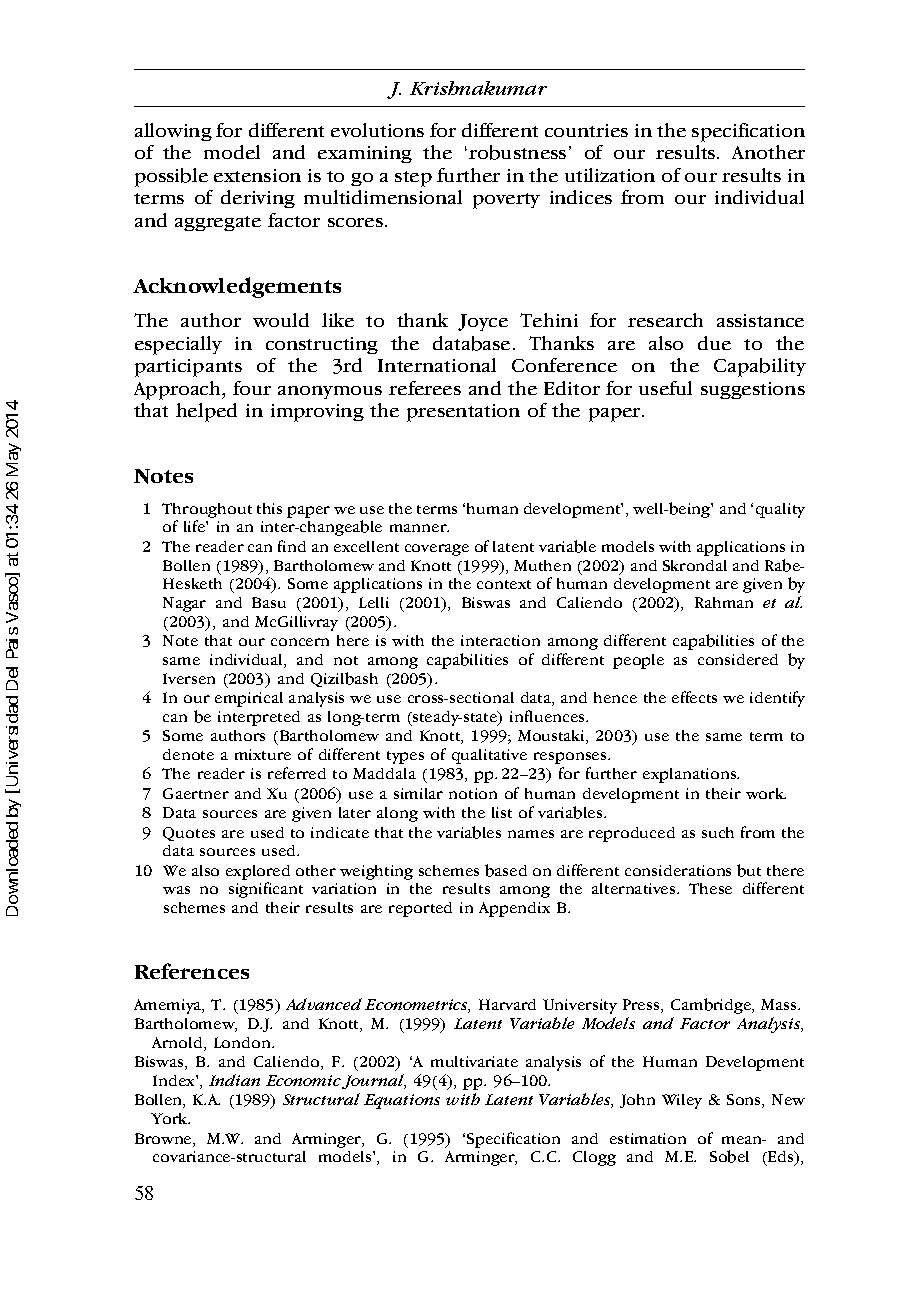 The width and height of the screenshot is (923, 1316). I want to click on considered, so click(738, 659).
